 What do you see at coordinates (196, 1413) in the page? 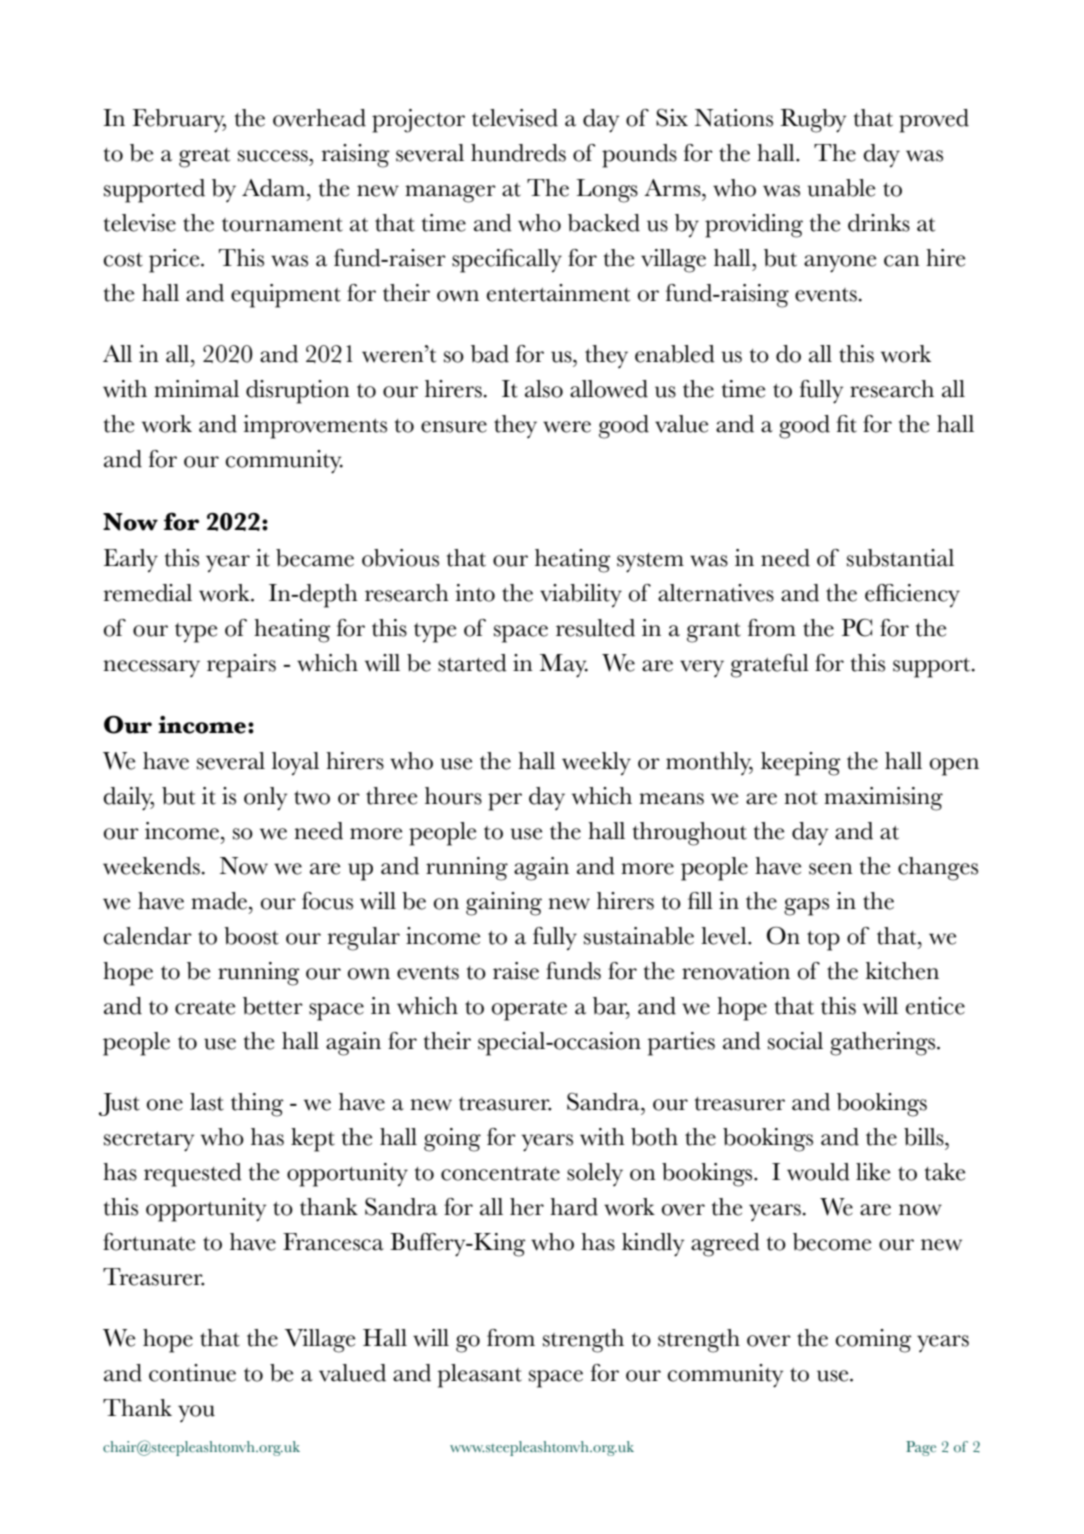
I see `you` at bounding box center [196, 1413].
